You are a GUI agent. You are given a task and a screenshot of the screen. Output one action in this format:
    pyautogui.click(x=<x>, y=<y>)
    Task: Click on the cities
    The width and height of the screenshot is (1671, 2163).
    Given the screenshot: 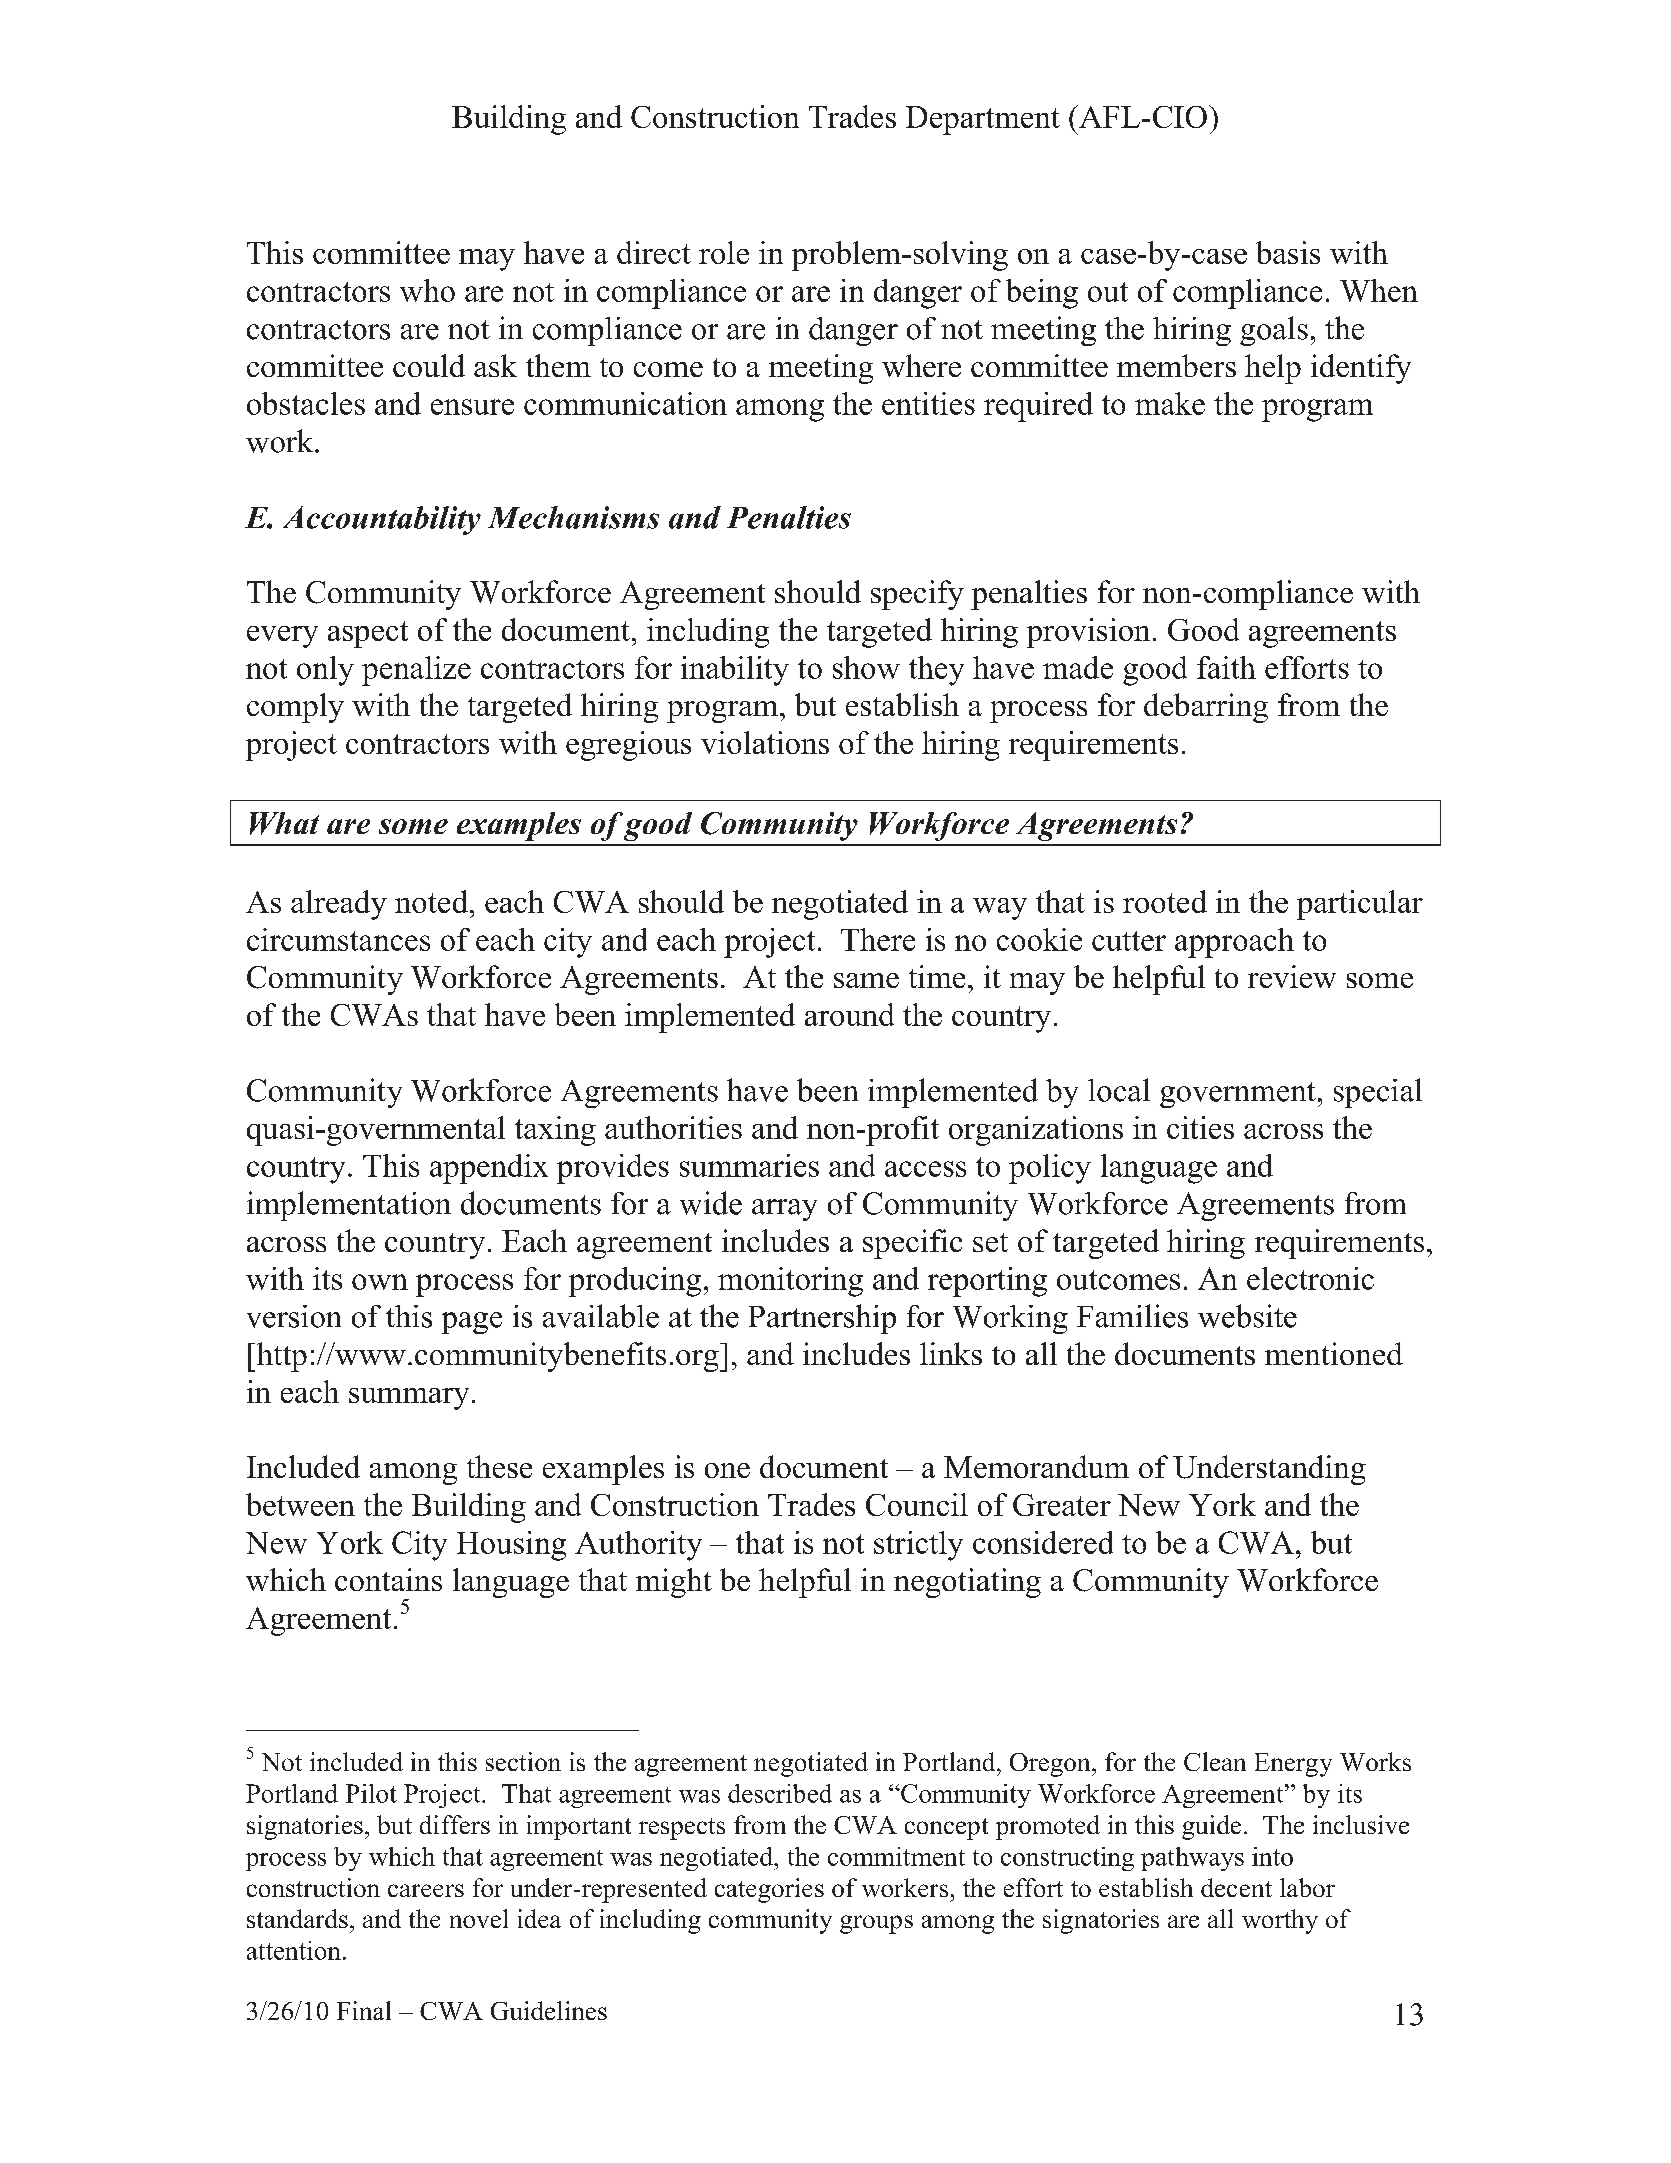 What is the action you would take?
    pyautogui.click(x=1200, y=1127)
